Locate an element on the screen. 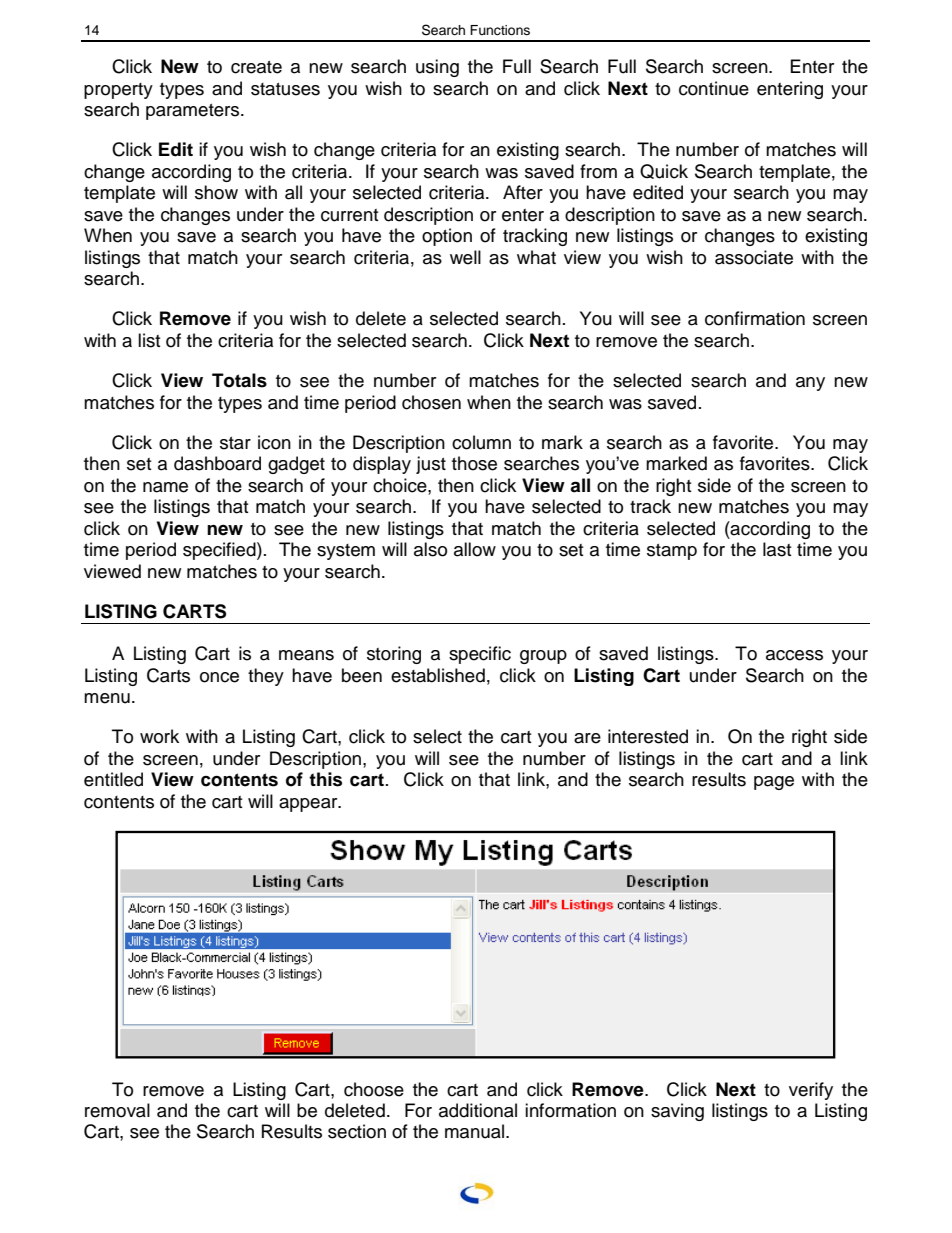  page is located at coordinates (774, 783).
